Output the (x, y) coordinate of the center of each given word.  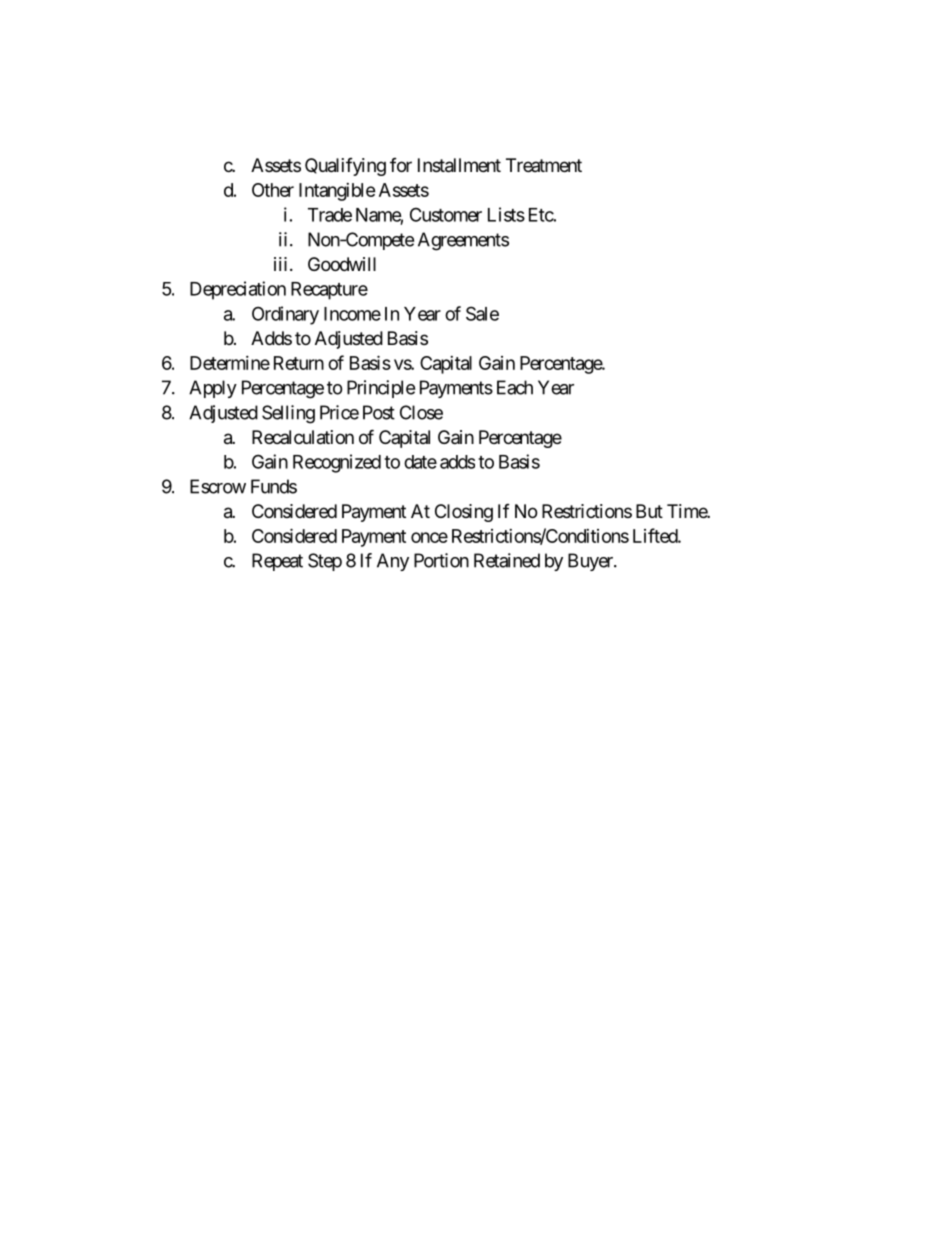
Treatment (544, 165)
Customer (446, 214)
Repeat (277, 562)
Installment (459, 165)
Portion (441, 560)
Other (273, 190)
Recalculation (303, 437)
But (649, 511)
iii (280, 264)
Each (515, 387)
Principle (381, 389)
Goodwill (342, 264)
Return (299, 363)
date (420, 462)
